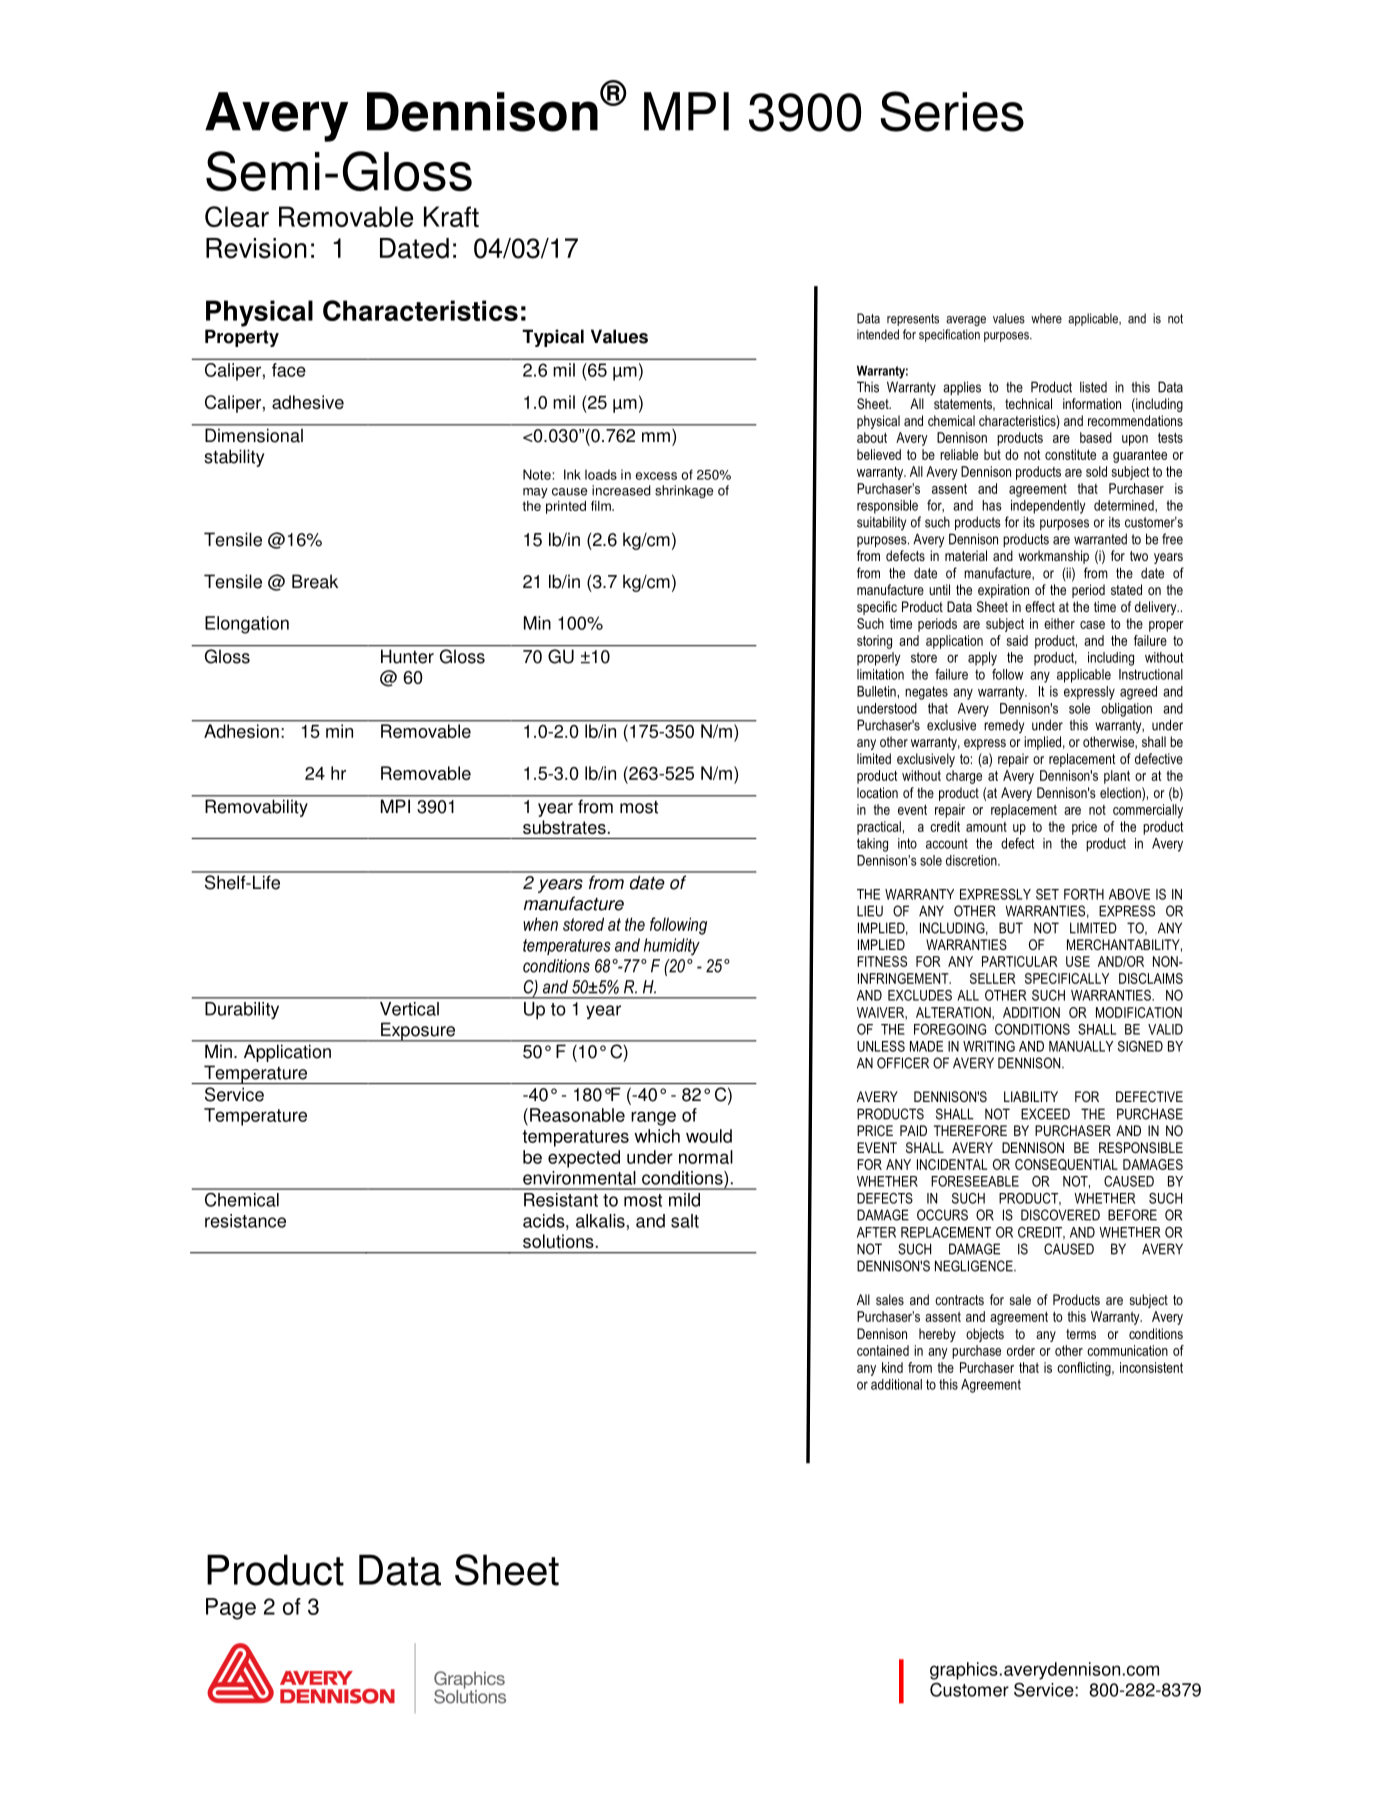  I want to click on Series, so click(952, 111).
